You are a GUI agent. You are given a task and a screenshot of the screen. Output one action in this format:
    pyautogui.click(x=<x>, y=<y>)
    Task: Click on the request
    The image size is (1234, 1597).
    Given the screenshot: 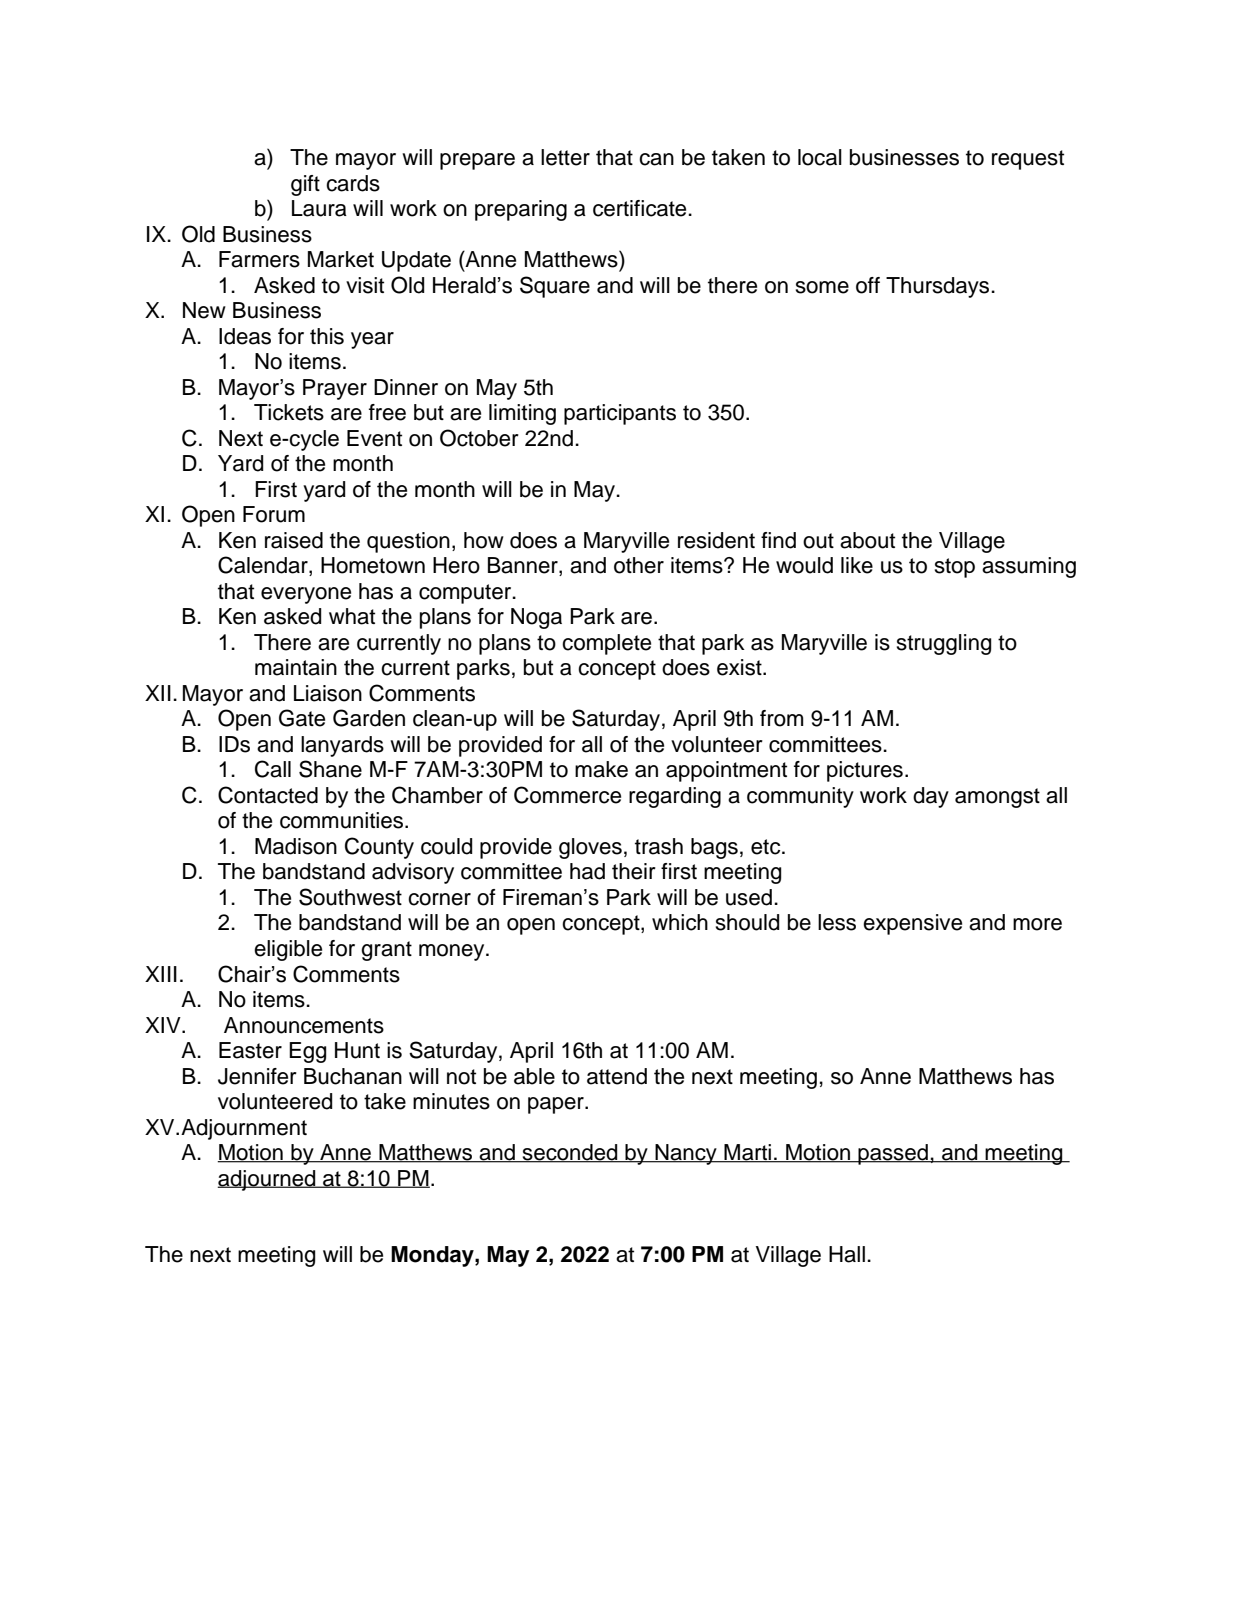 What is the action you would take?
    pyautogui.click(x=1028, y=160)
